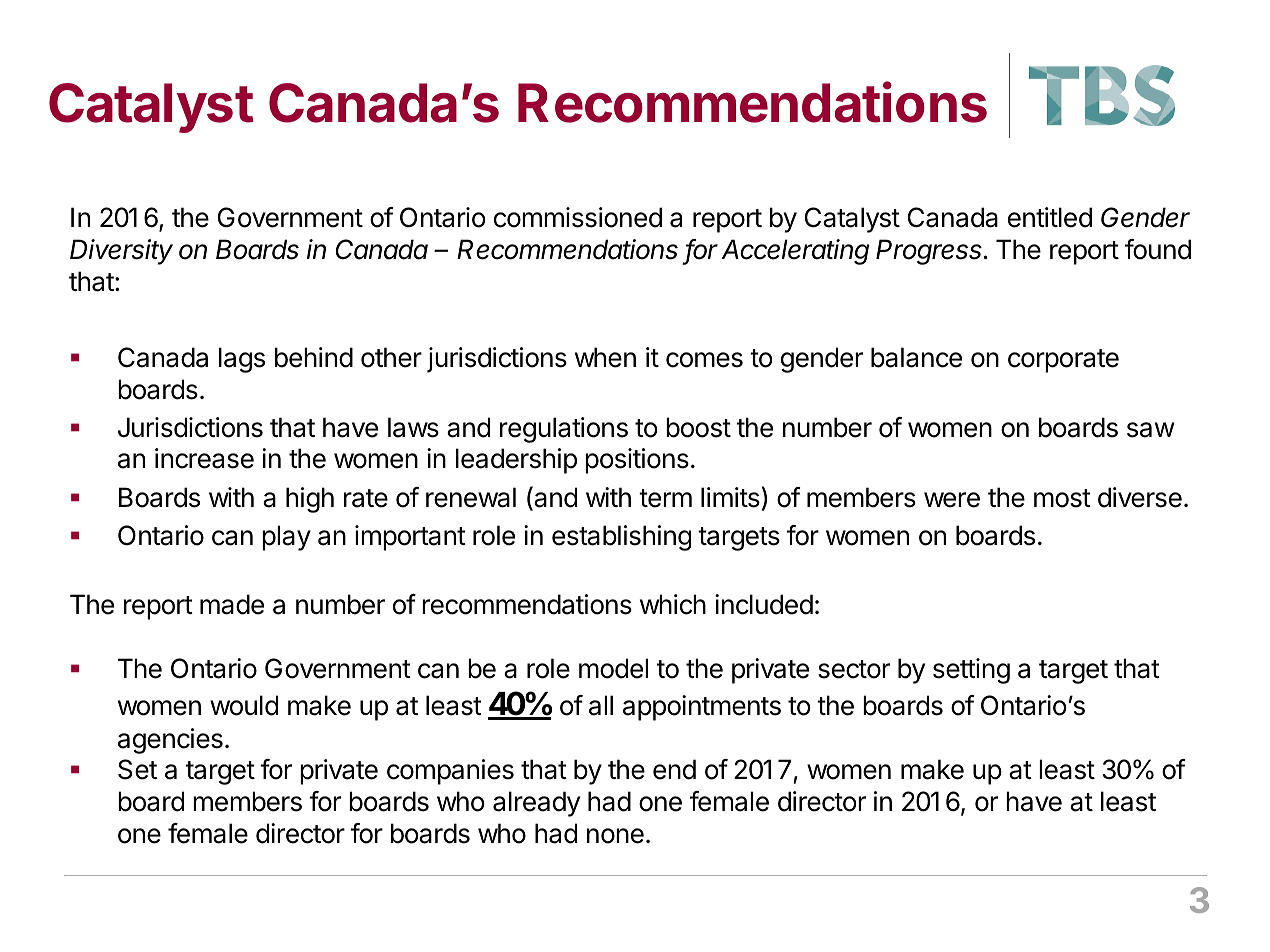 The image size is (1270, 952). Describe the element at coordinates (615, 836) in the page. I see `none` at that location.
